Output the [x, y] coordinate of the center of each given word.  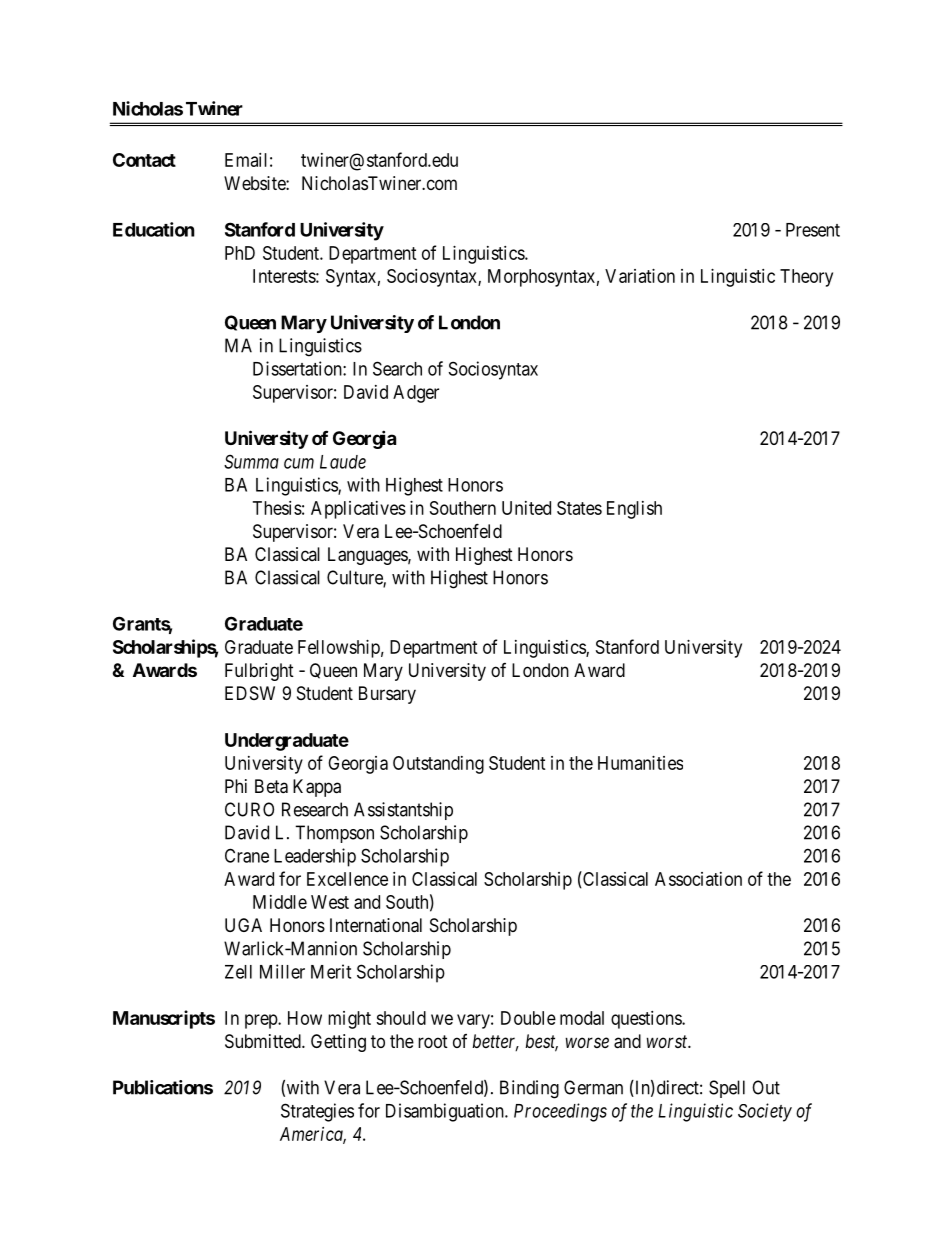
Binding [529, 1089]
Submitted [264, 1041]
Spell [727, 1089]
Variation [640, 276]
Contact [144, 160]
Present [813, 230]
